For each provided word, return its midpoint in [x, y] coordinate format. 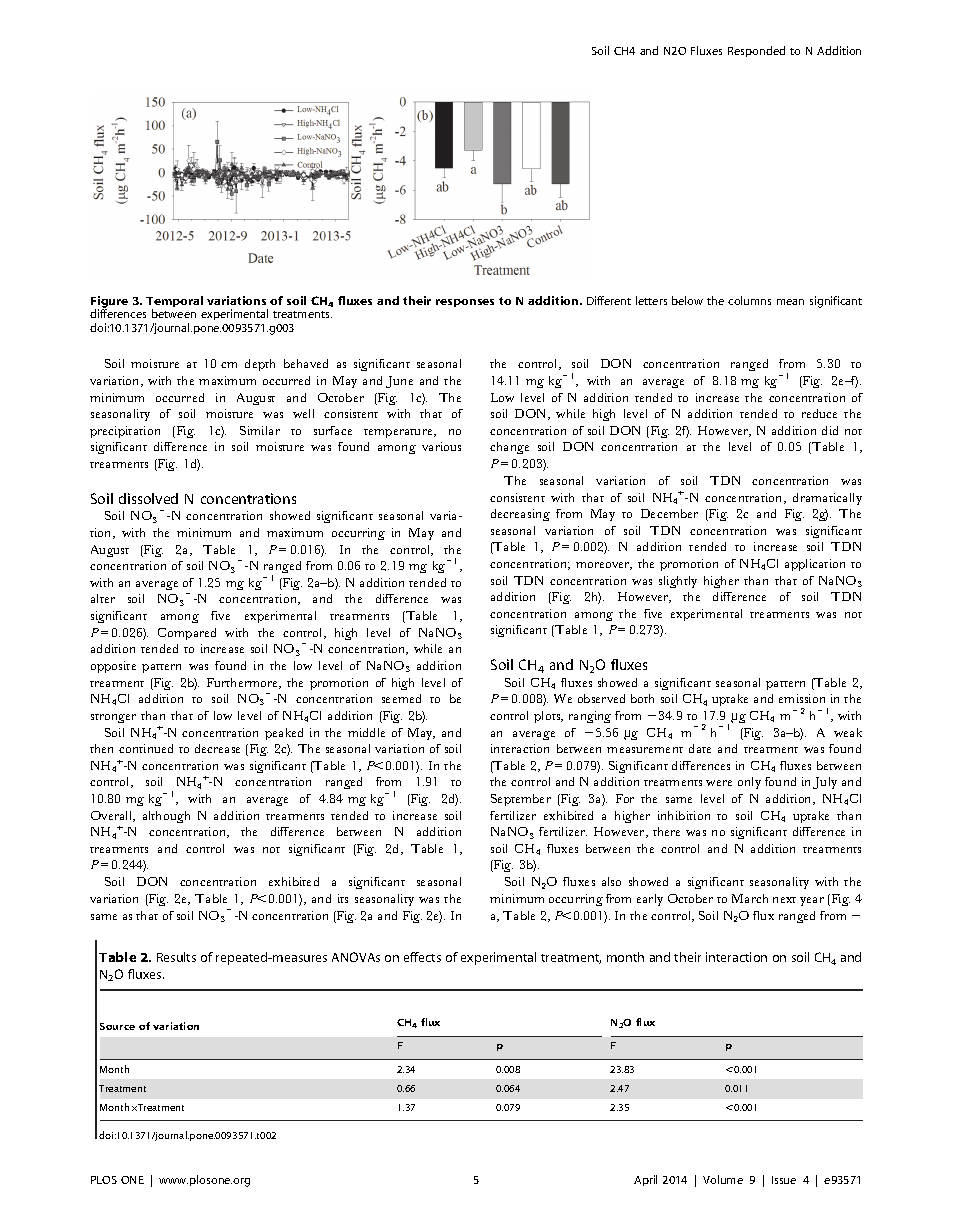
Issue [784, 1180]
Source [117, 1026]
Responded [756, 51]
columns [749, 300]
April [645, 1180]
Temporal [174, 303]
